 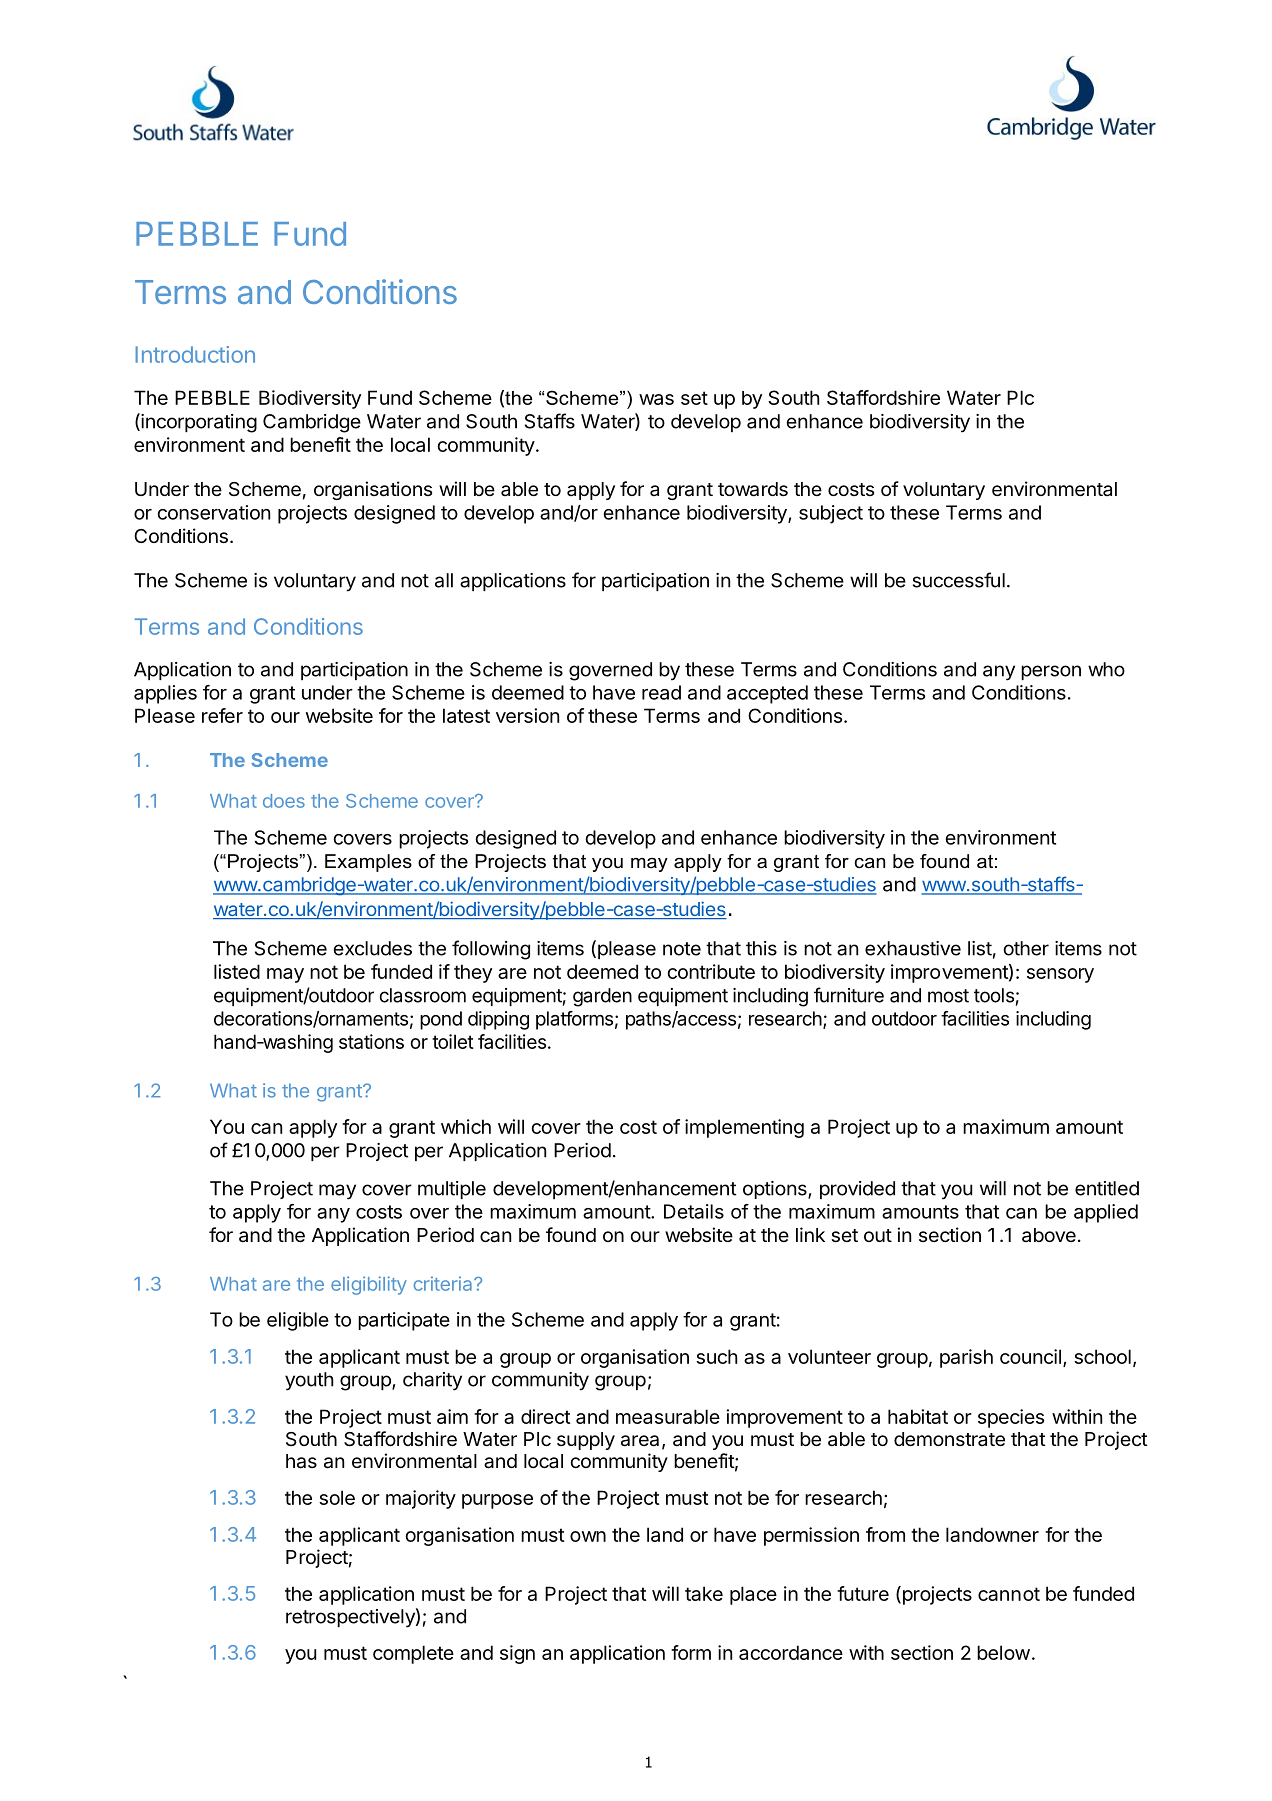 What do you see at coordinates (413, 1654) in the screenshot?
I see `complete` at bounding box center [413, 1654].
